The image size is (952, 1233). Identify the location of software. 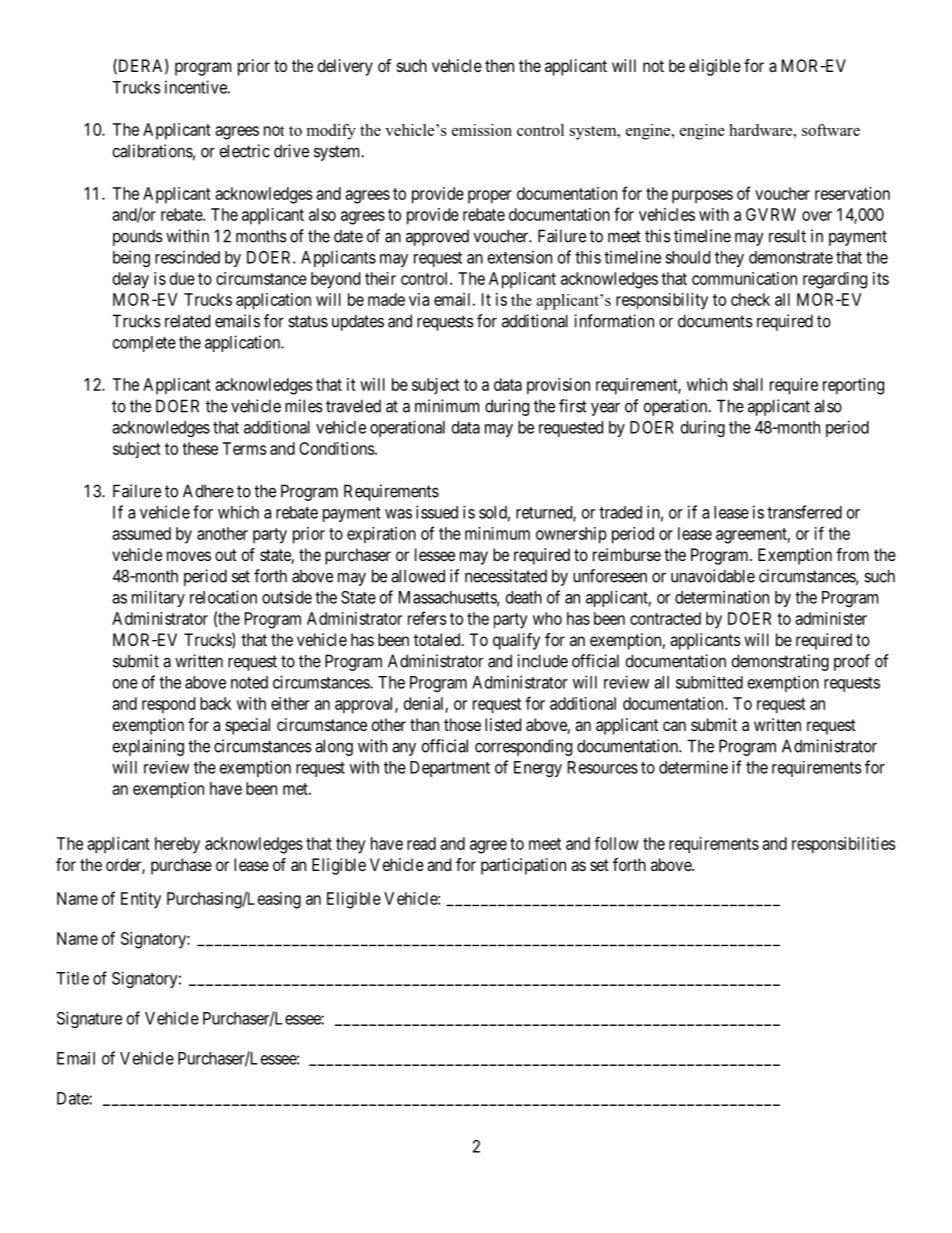
(831, 130).
